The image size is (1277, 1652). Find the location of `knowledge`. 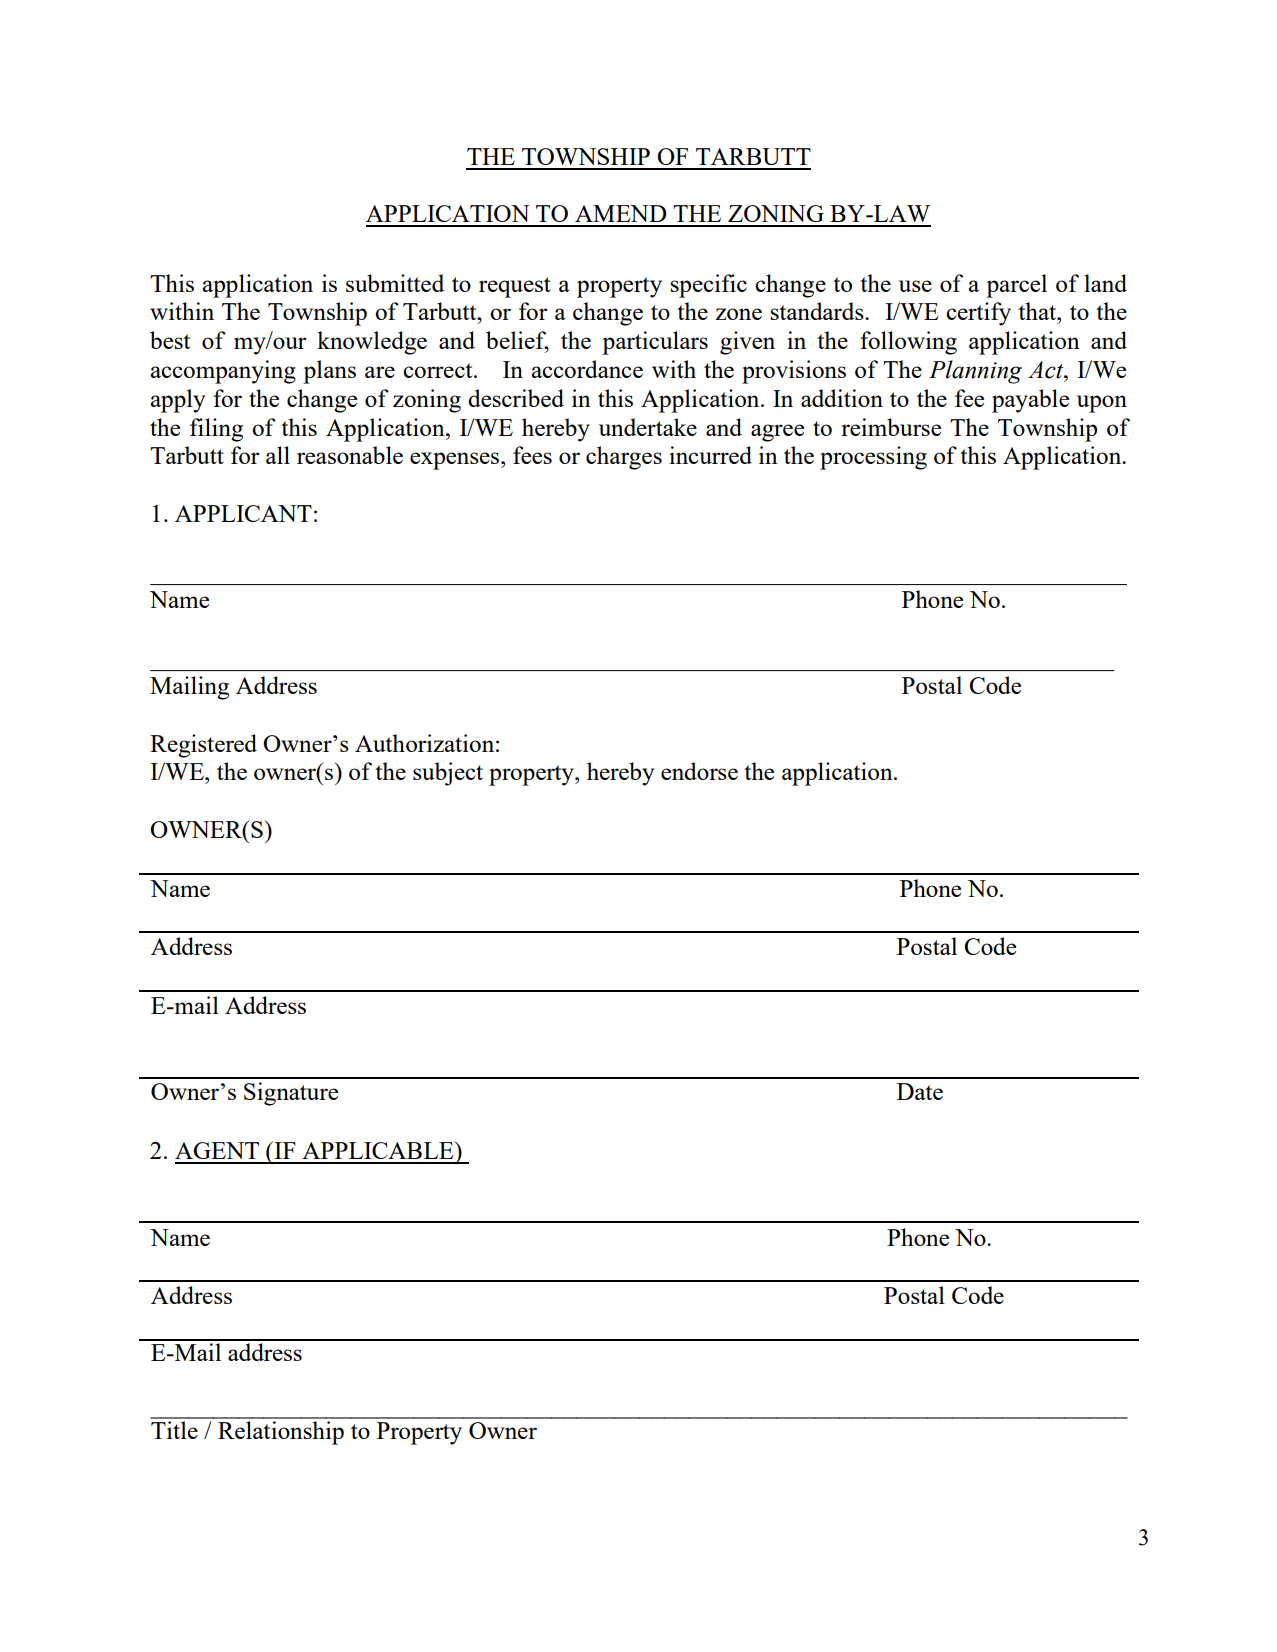

knowledge is located at coordinates (372, 343).
